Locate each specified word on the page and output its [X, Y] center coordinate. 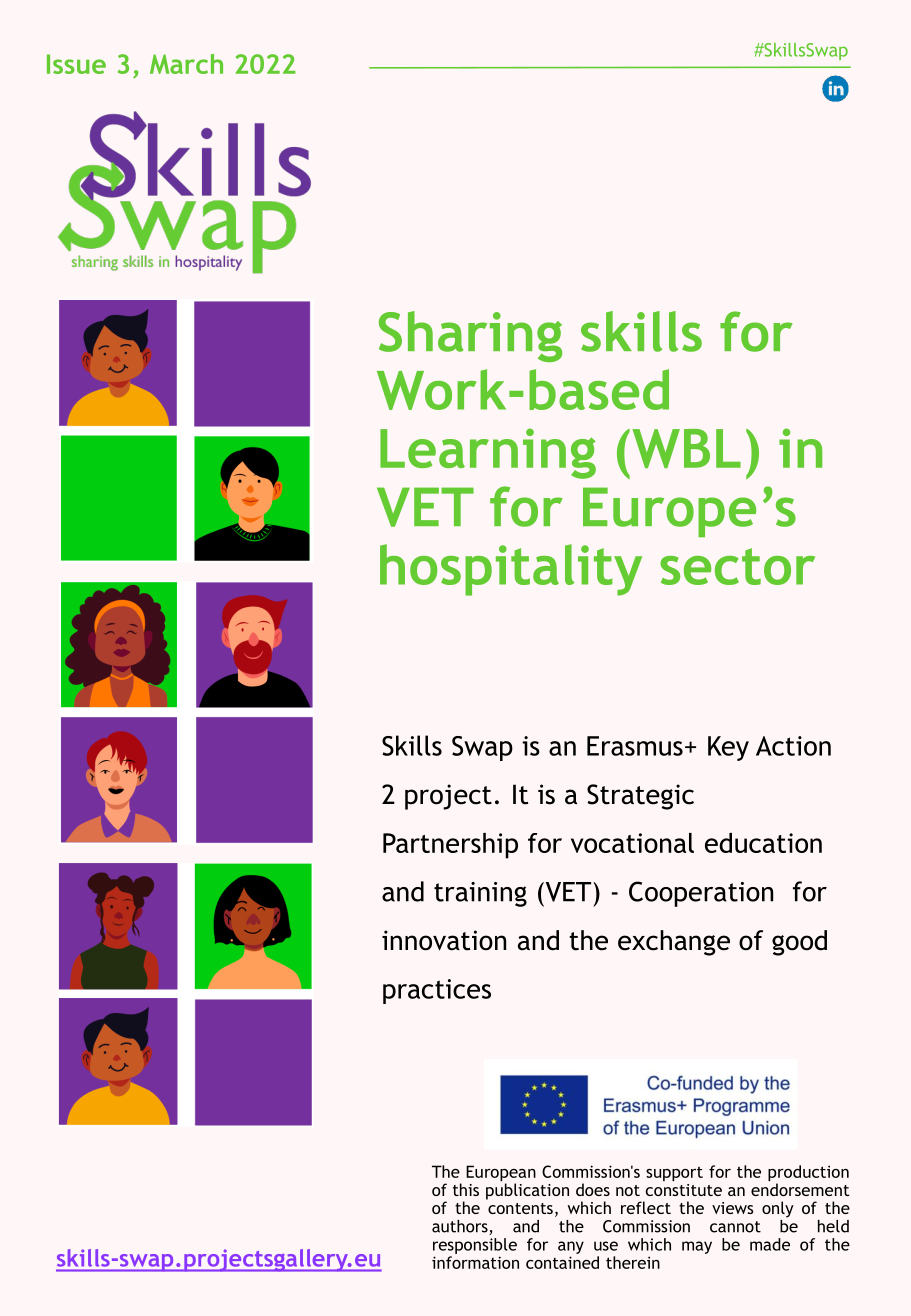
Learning [488, 453]
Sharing [470, 336]
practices [437, 991]
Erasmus [635, 746]
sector [737, 566]
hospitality [511, 570]
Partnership [450, 846]
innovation [444, 940]
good [799, 943]
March [186, 64]
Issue [76, 64]
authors [461, 1227]
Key [728, 748]
